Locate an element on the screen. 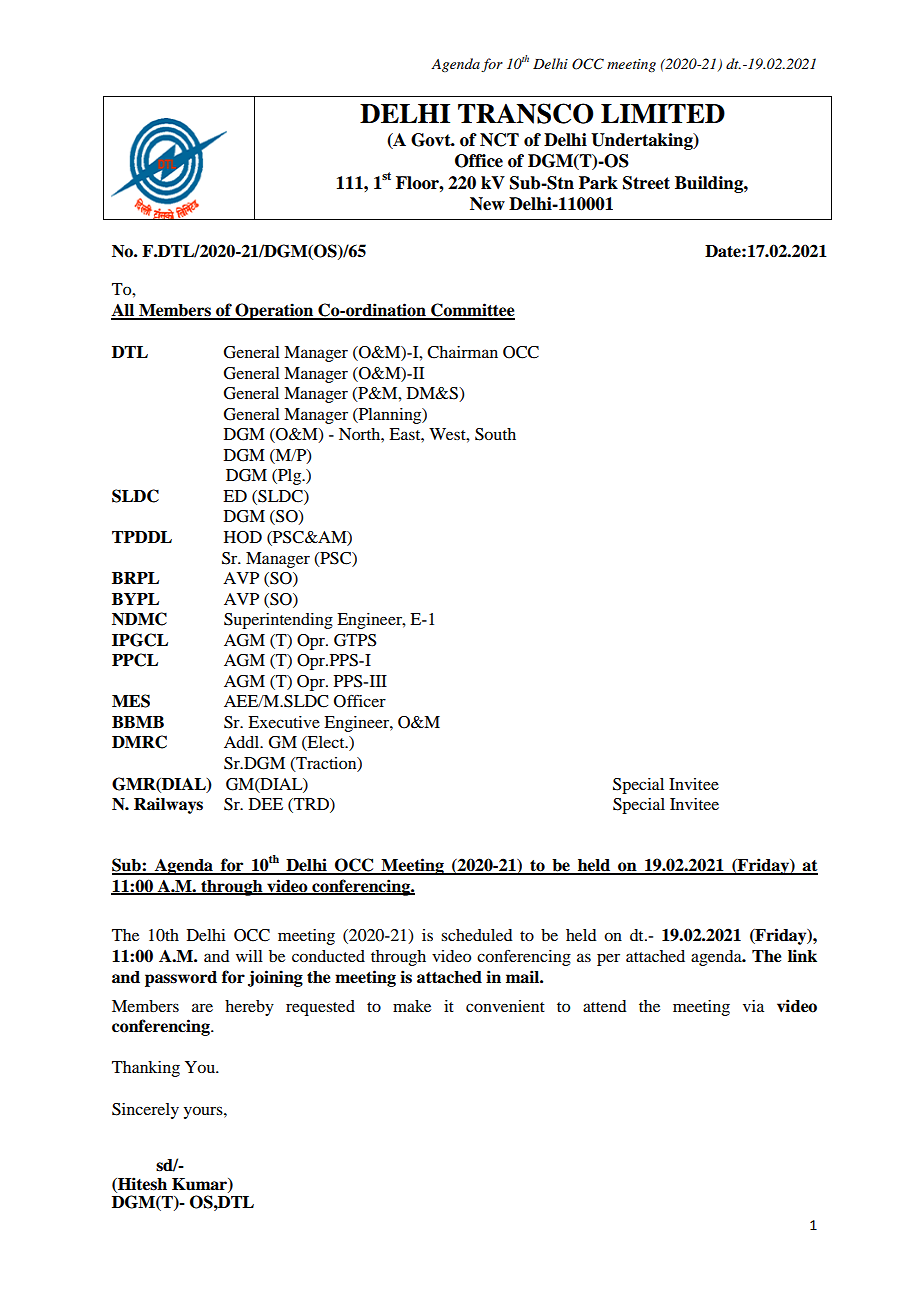 The width and height of the screenshot is (924, 1308). via is located at coordinates (753, 1006).
